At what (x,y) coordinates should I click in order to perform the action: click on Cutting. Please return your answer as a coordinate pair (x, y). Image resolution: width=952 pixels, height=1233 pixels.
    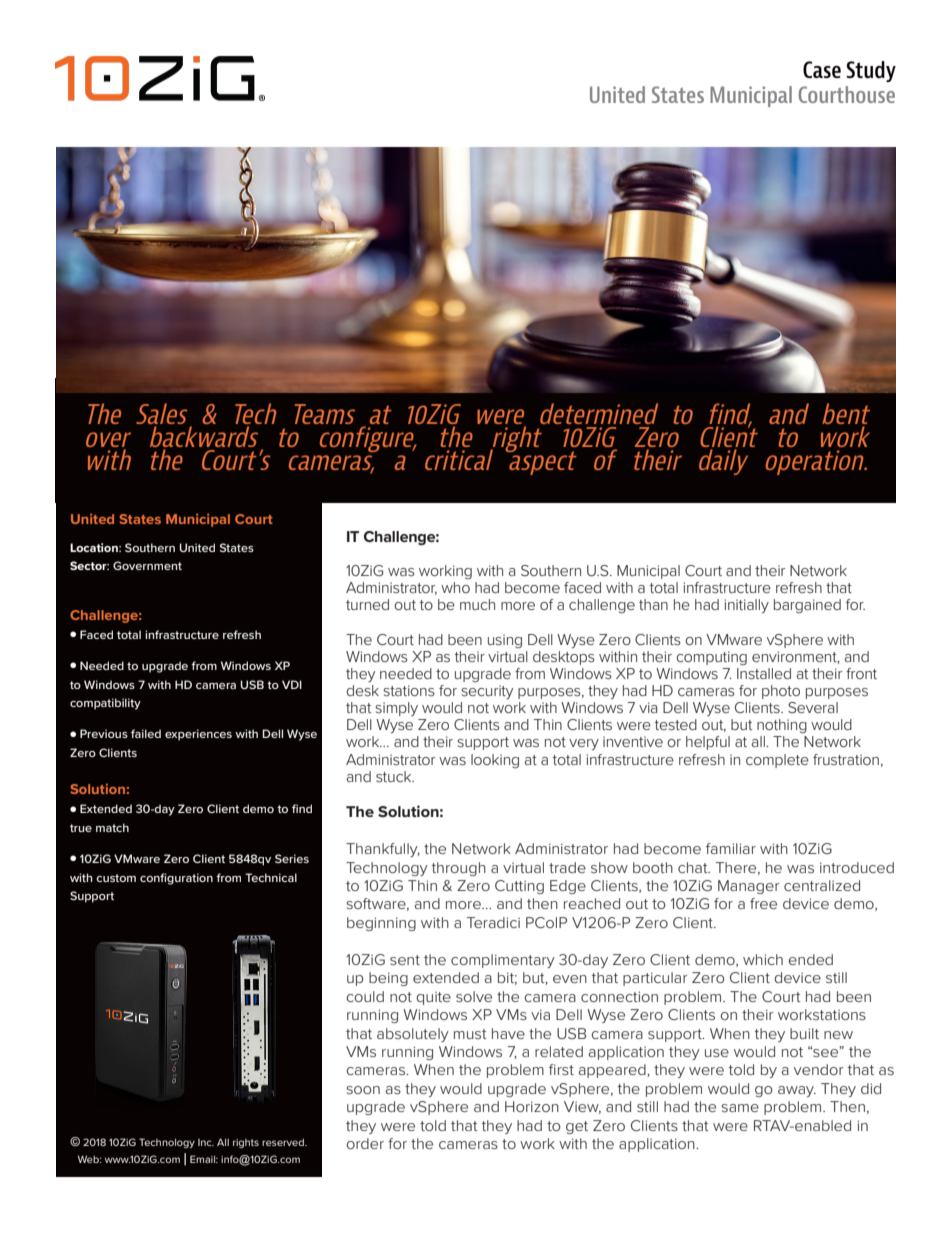
    Looking at the image, I should click on (519, 887).
